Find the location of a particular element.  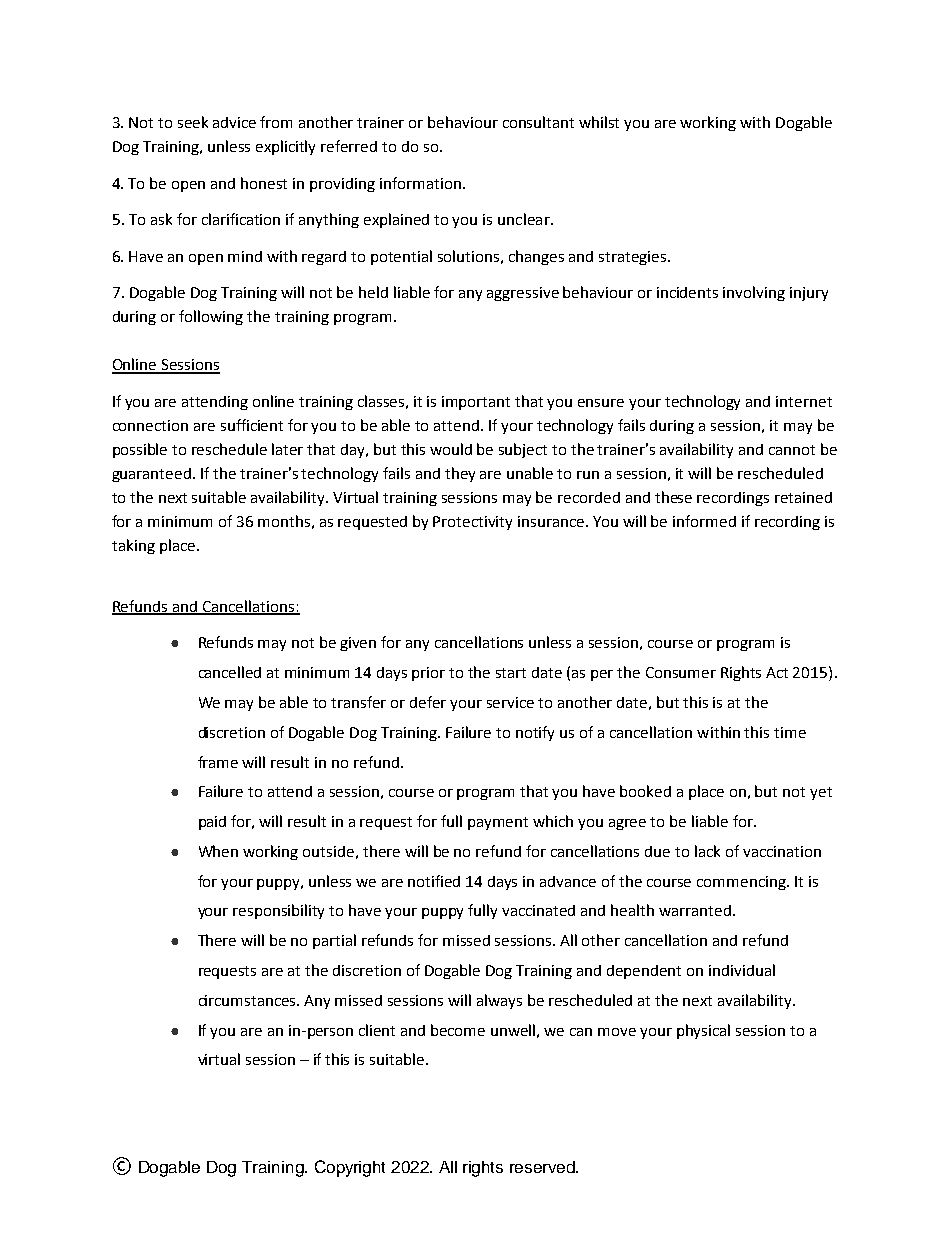

Copyright is located at coordinates (350, 1168).
